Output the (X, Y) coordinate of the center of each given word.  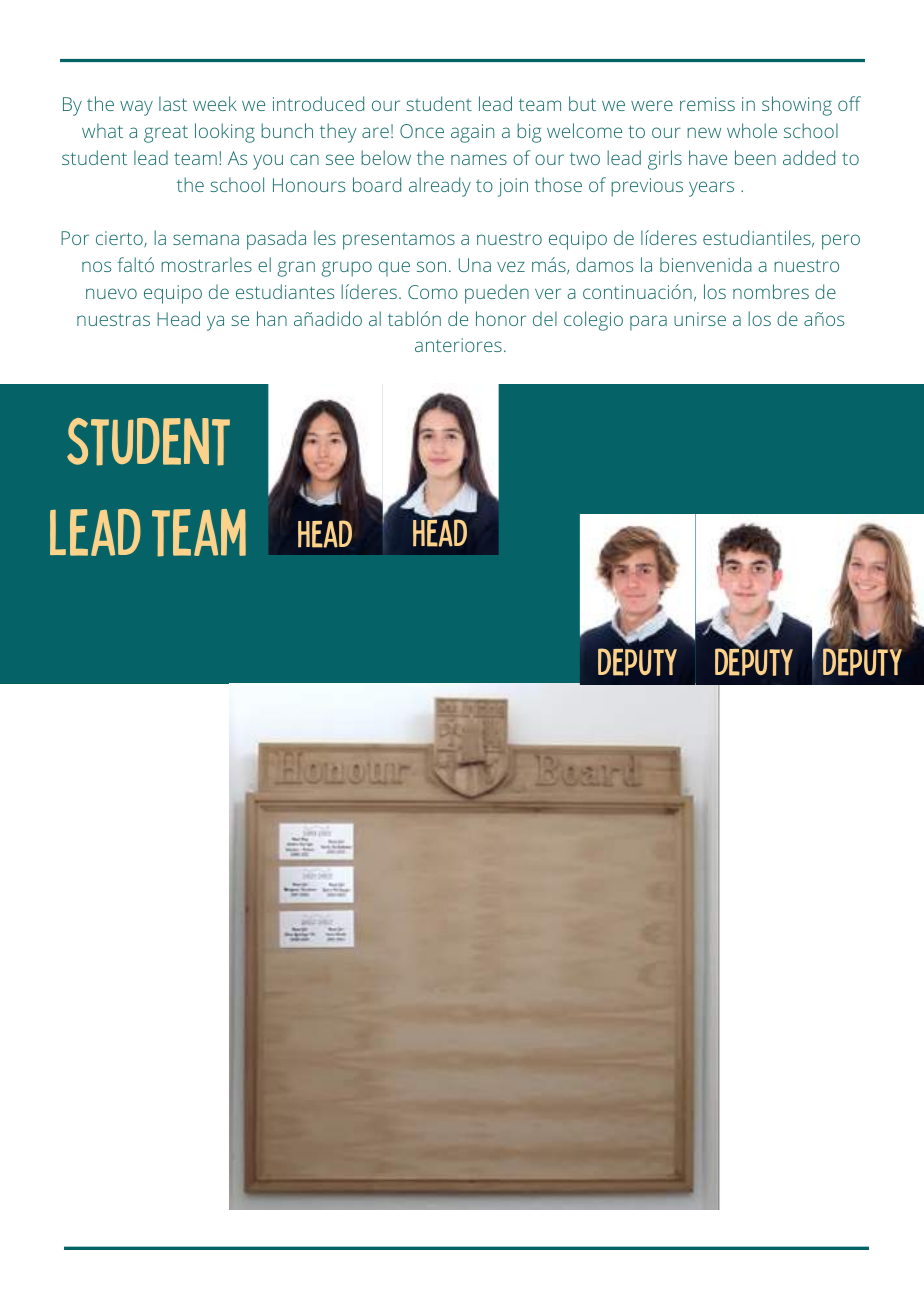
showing (797, 106)
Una (475, 265)
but (582, 103)
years (711, 189)
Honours (309, 185)
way (136, 108)
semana (206, 239)
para (648, 323)
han (272, 318)
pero (841, 242)
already (440, 187)
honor (501, 318)
